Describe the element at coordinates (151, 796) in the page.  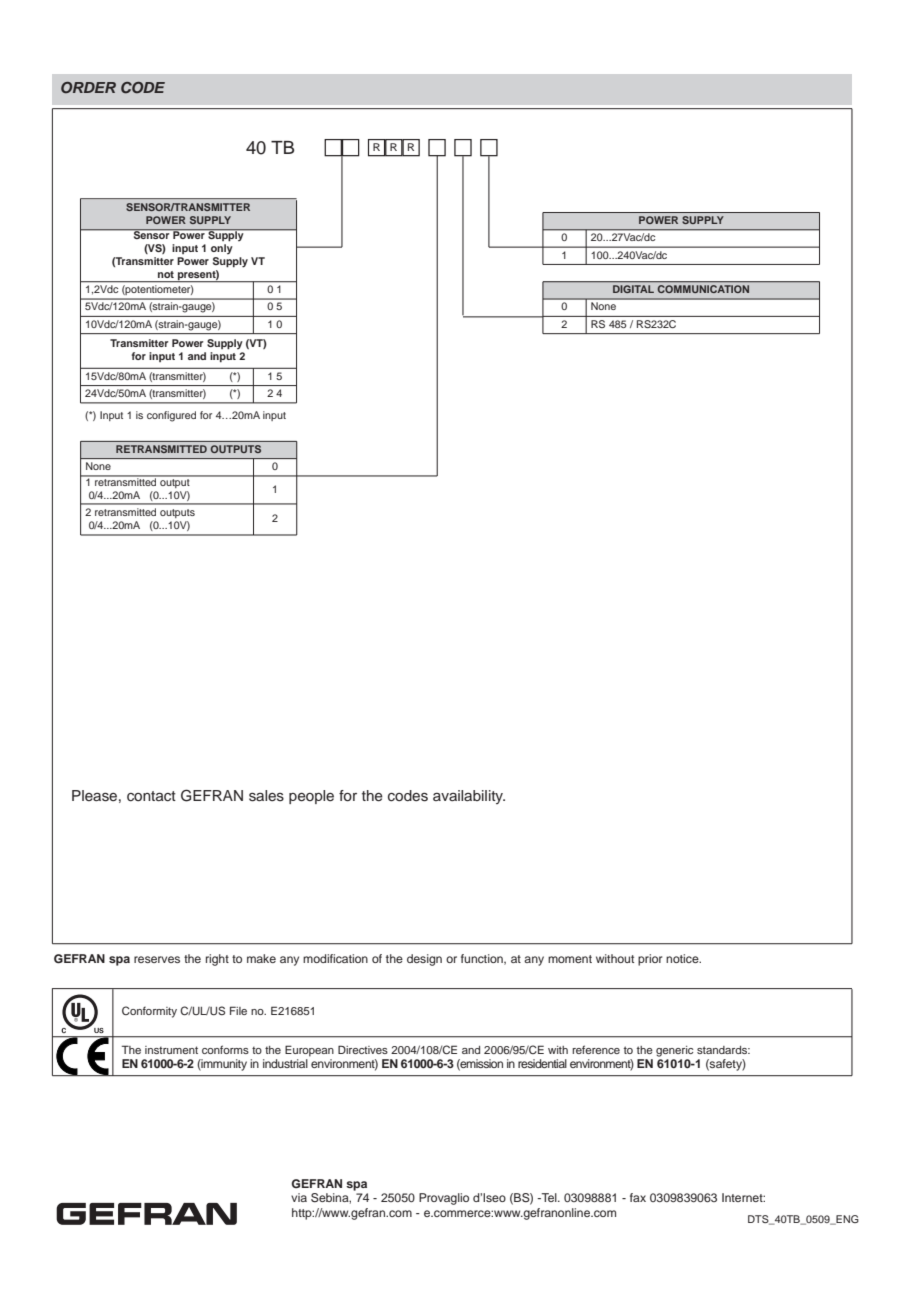
I see `contact` at that location.
